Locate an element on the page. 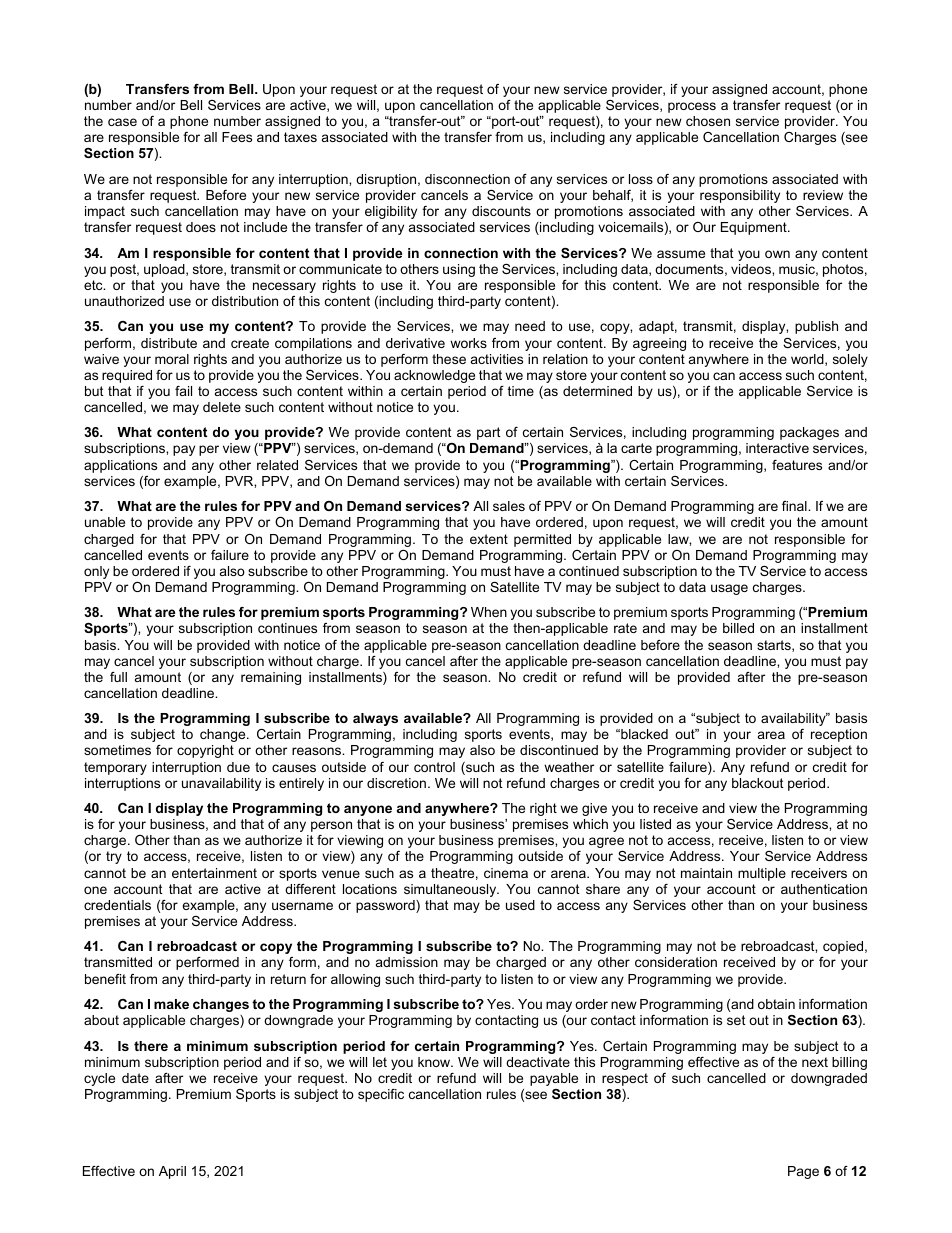  Fees is located at coordinates (237, 137).
